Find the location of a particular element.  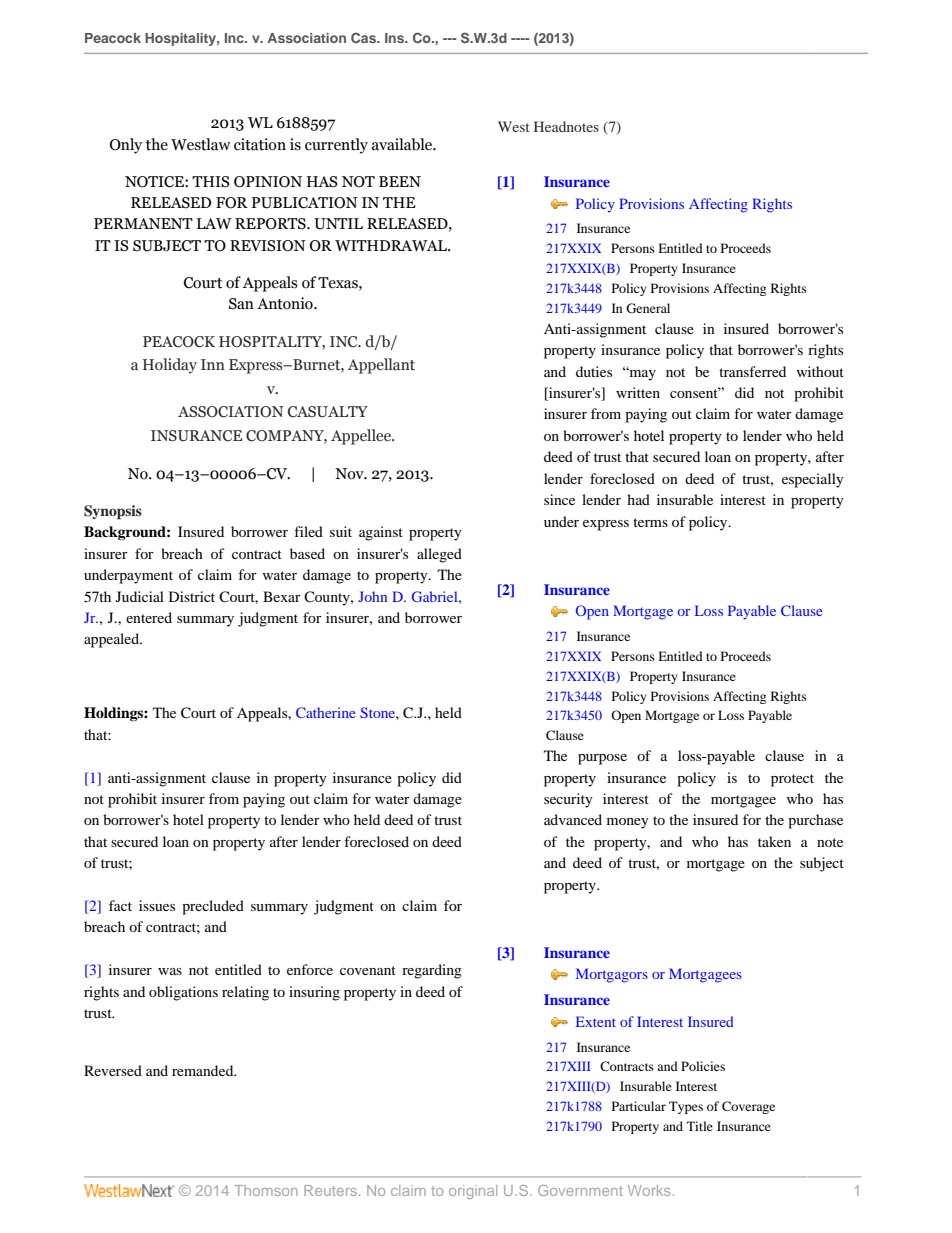

Inn is located at coordinates (213, 364).
